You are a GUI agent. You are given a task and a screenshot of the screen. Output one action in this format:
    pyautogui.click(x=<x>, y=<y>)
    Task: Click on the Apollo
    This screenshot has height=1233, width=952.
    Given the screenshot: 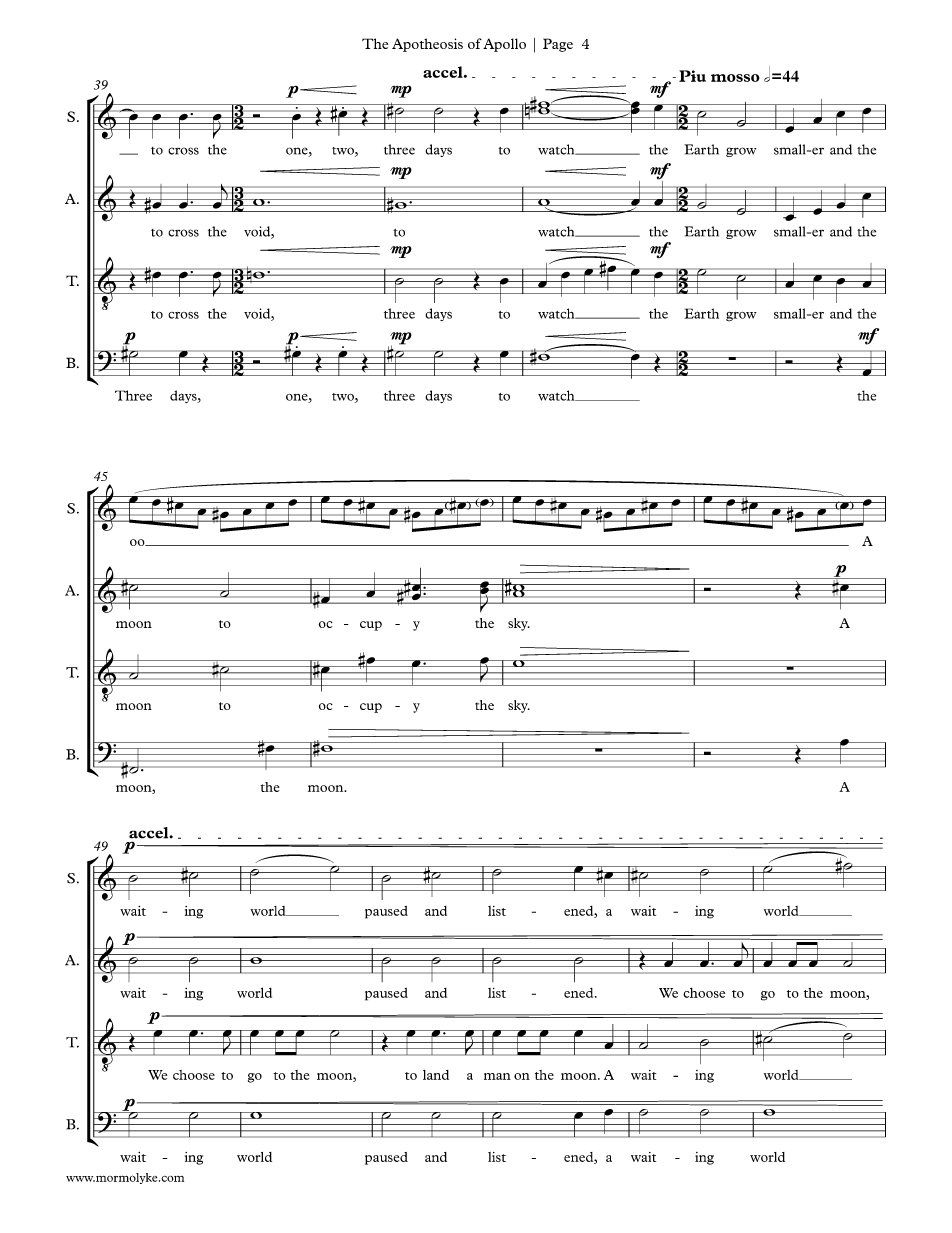 What is the action you would take?
    pyautogui.click(x=504, y=45)
